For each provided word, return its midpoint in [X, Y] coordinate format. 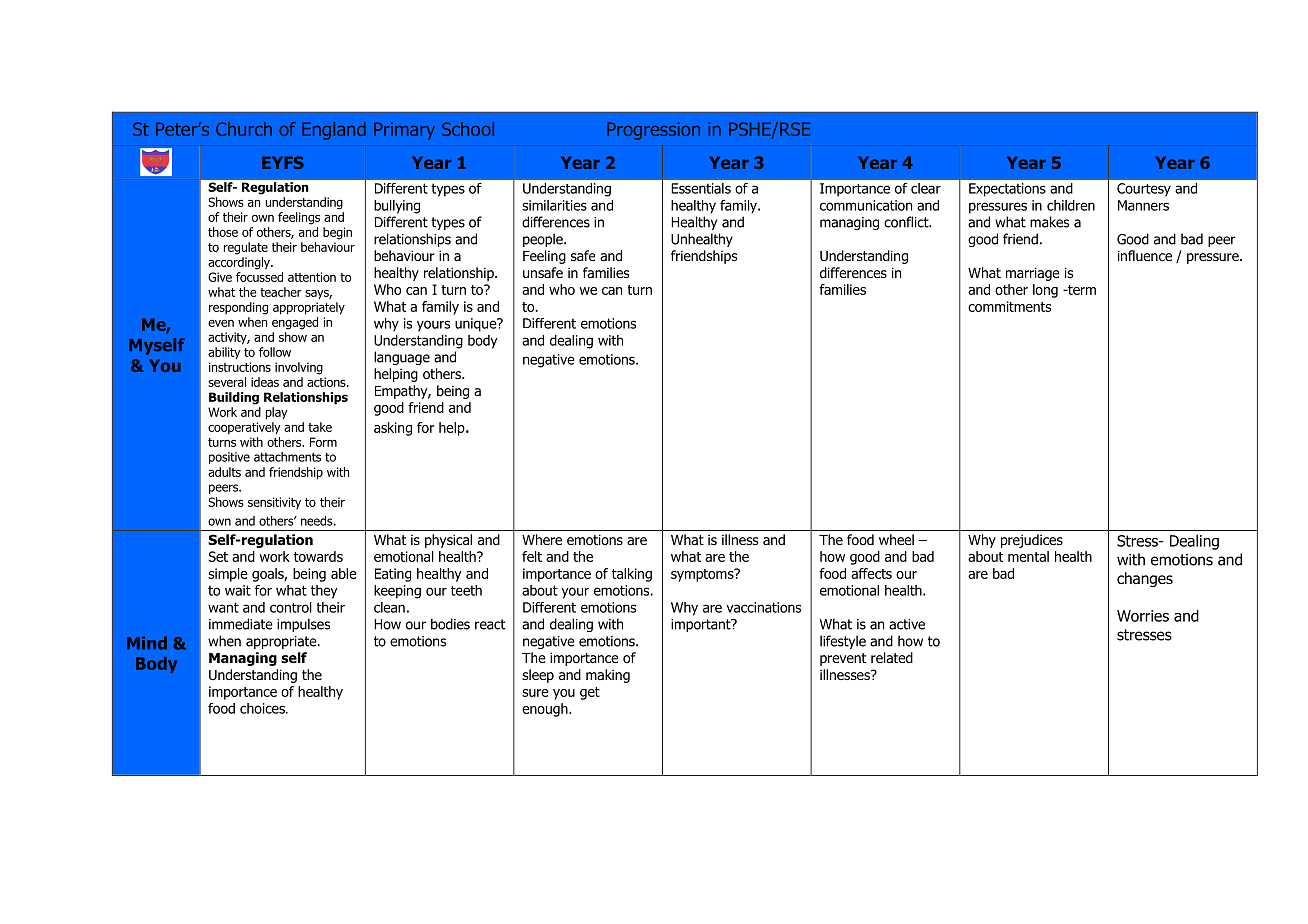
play [277, 413]
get [590, 693]
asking [393, 429]
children [1071, 205]
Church [244, 129]
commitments [1009, 306]
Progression [653, 131]
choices [263, 708]
